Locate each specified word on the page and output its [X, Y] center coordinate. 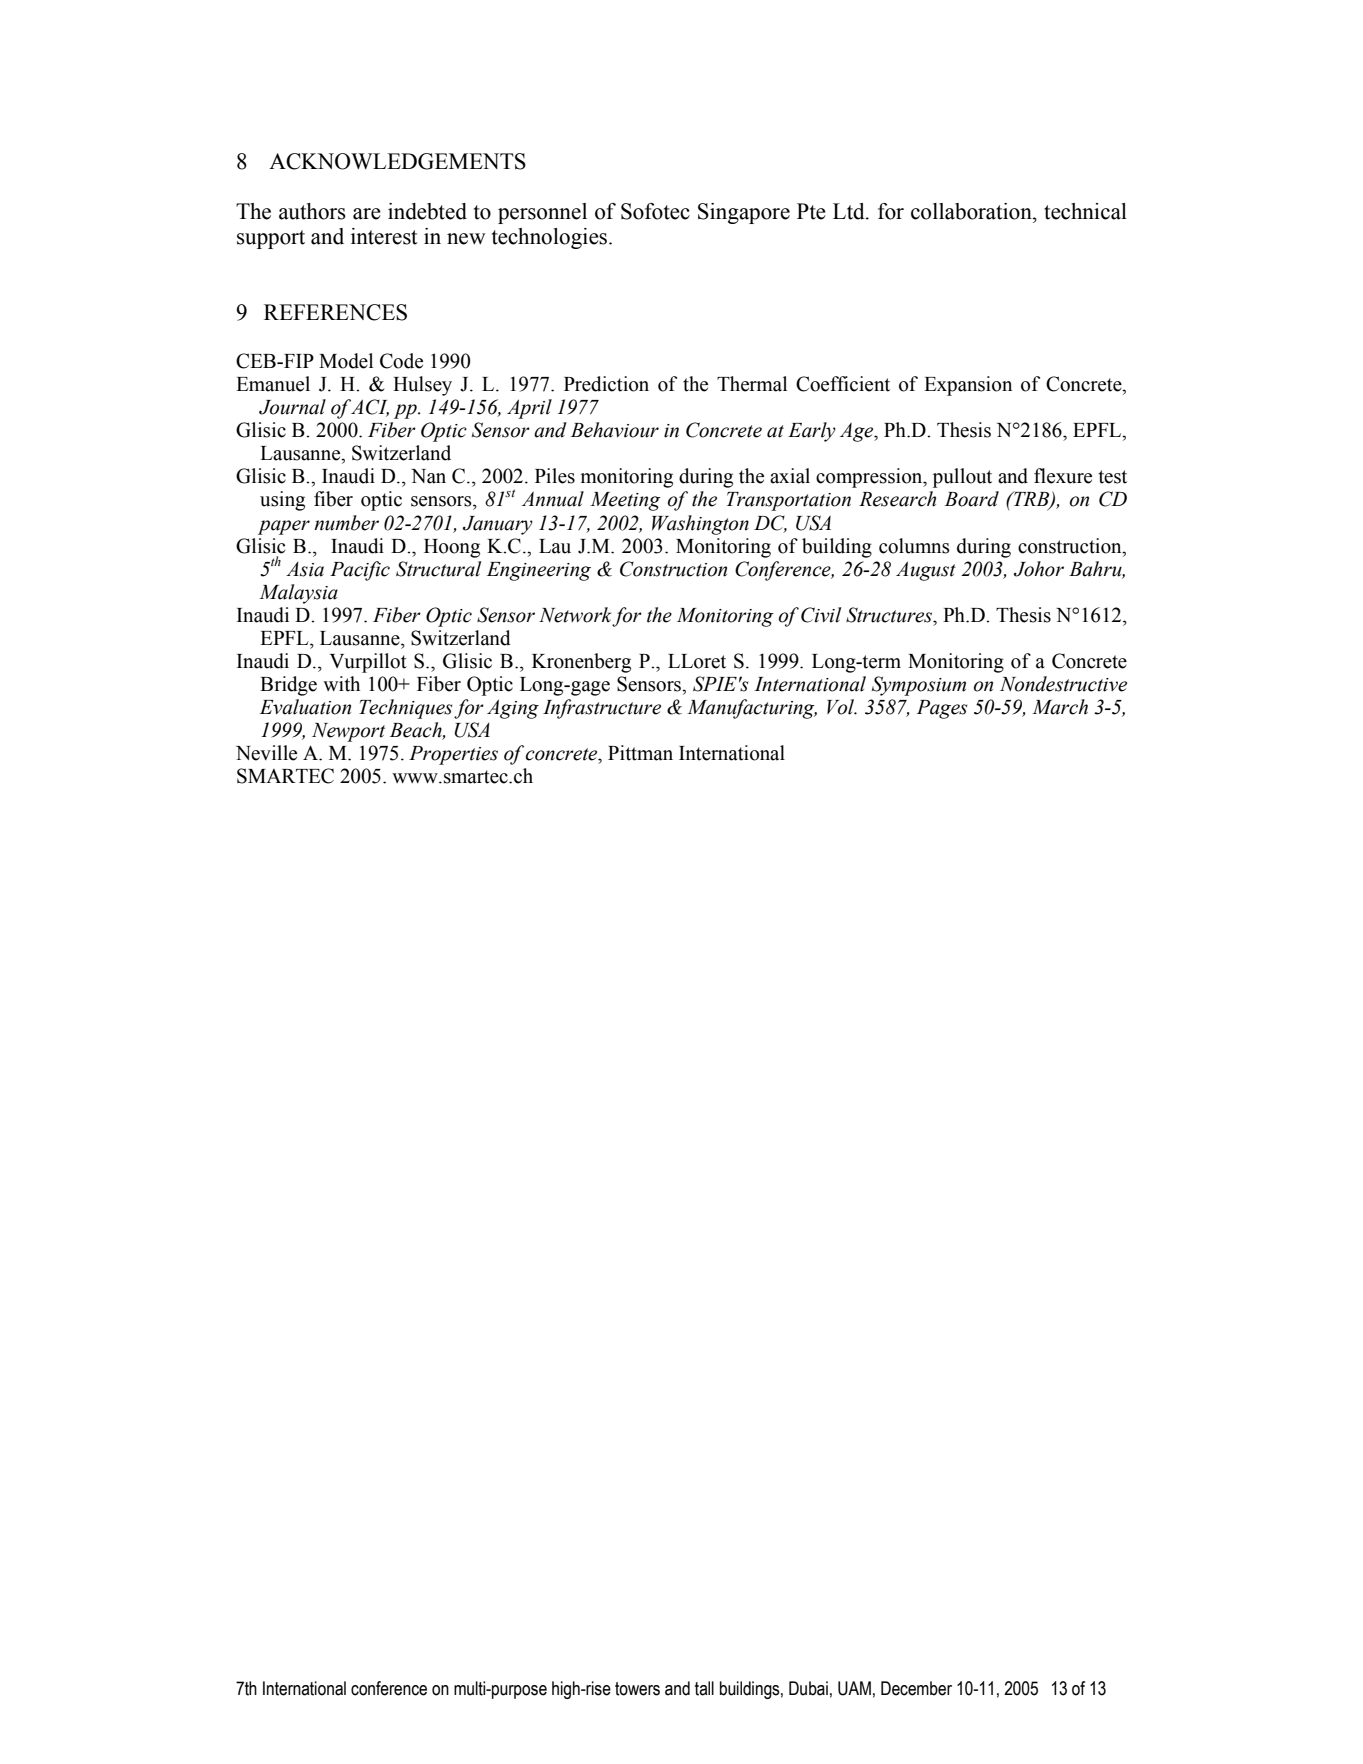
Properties [453, 755]
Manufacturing [752, 709]
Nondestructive [1063, 684]
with [341, 684]
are [367, 214]
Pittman [640, 753]
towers [637, 1689]
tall [704, 1688]
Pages [942, 709]
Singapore [744, 213]
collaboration [972, 211]
